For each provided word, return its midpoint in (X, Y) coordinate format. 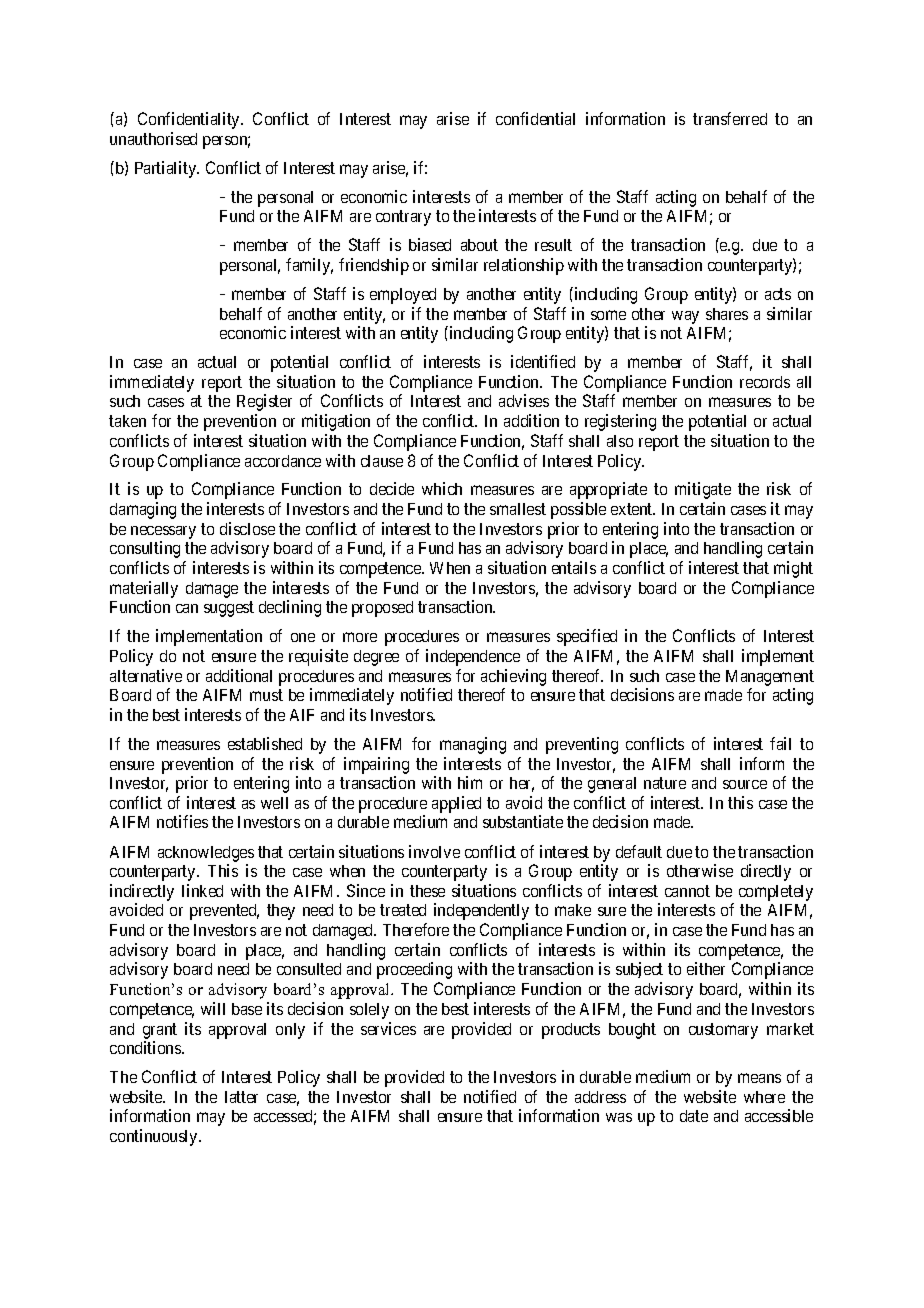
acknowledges (206, 854)
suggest (229, 609)
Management (770, 678)
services (388, 1028)
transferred (730, 118)
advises (524, 400)
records (765, 382)
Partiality (167, 169)
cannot (687, 891)
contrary (403, 218)
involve (434, 851)
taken (127, 421)
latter (241, 1097)
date (694, 1116)
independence (473, 657)
